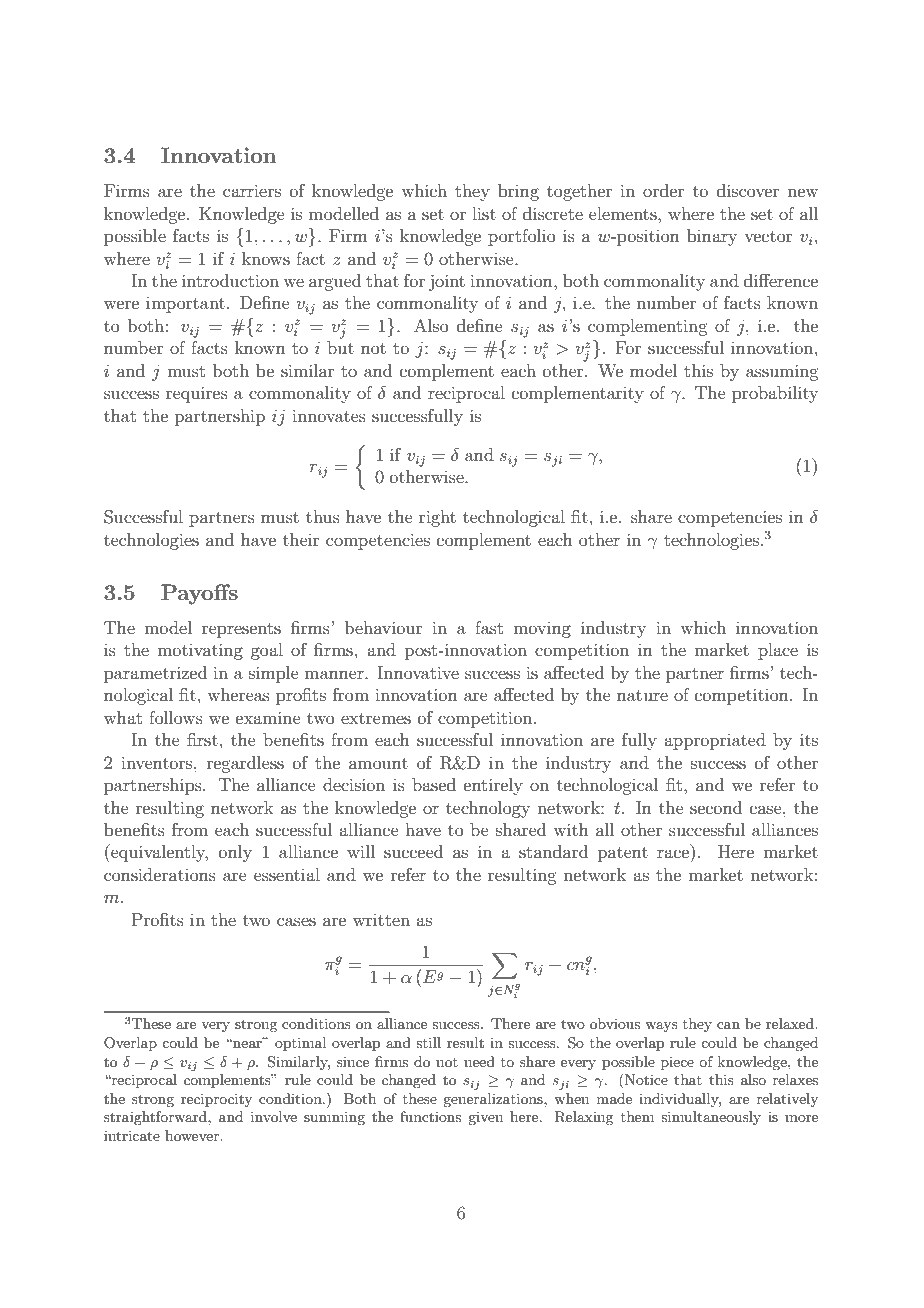 The height and width of the image is (1308, 924). I want to click on reciprocity, so click(216, 1100).
